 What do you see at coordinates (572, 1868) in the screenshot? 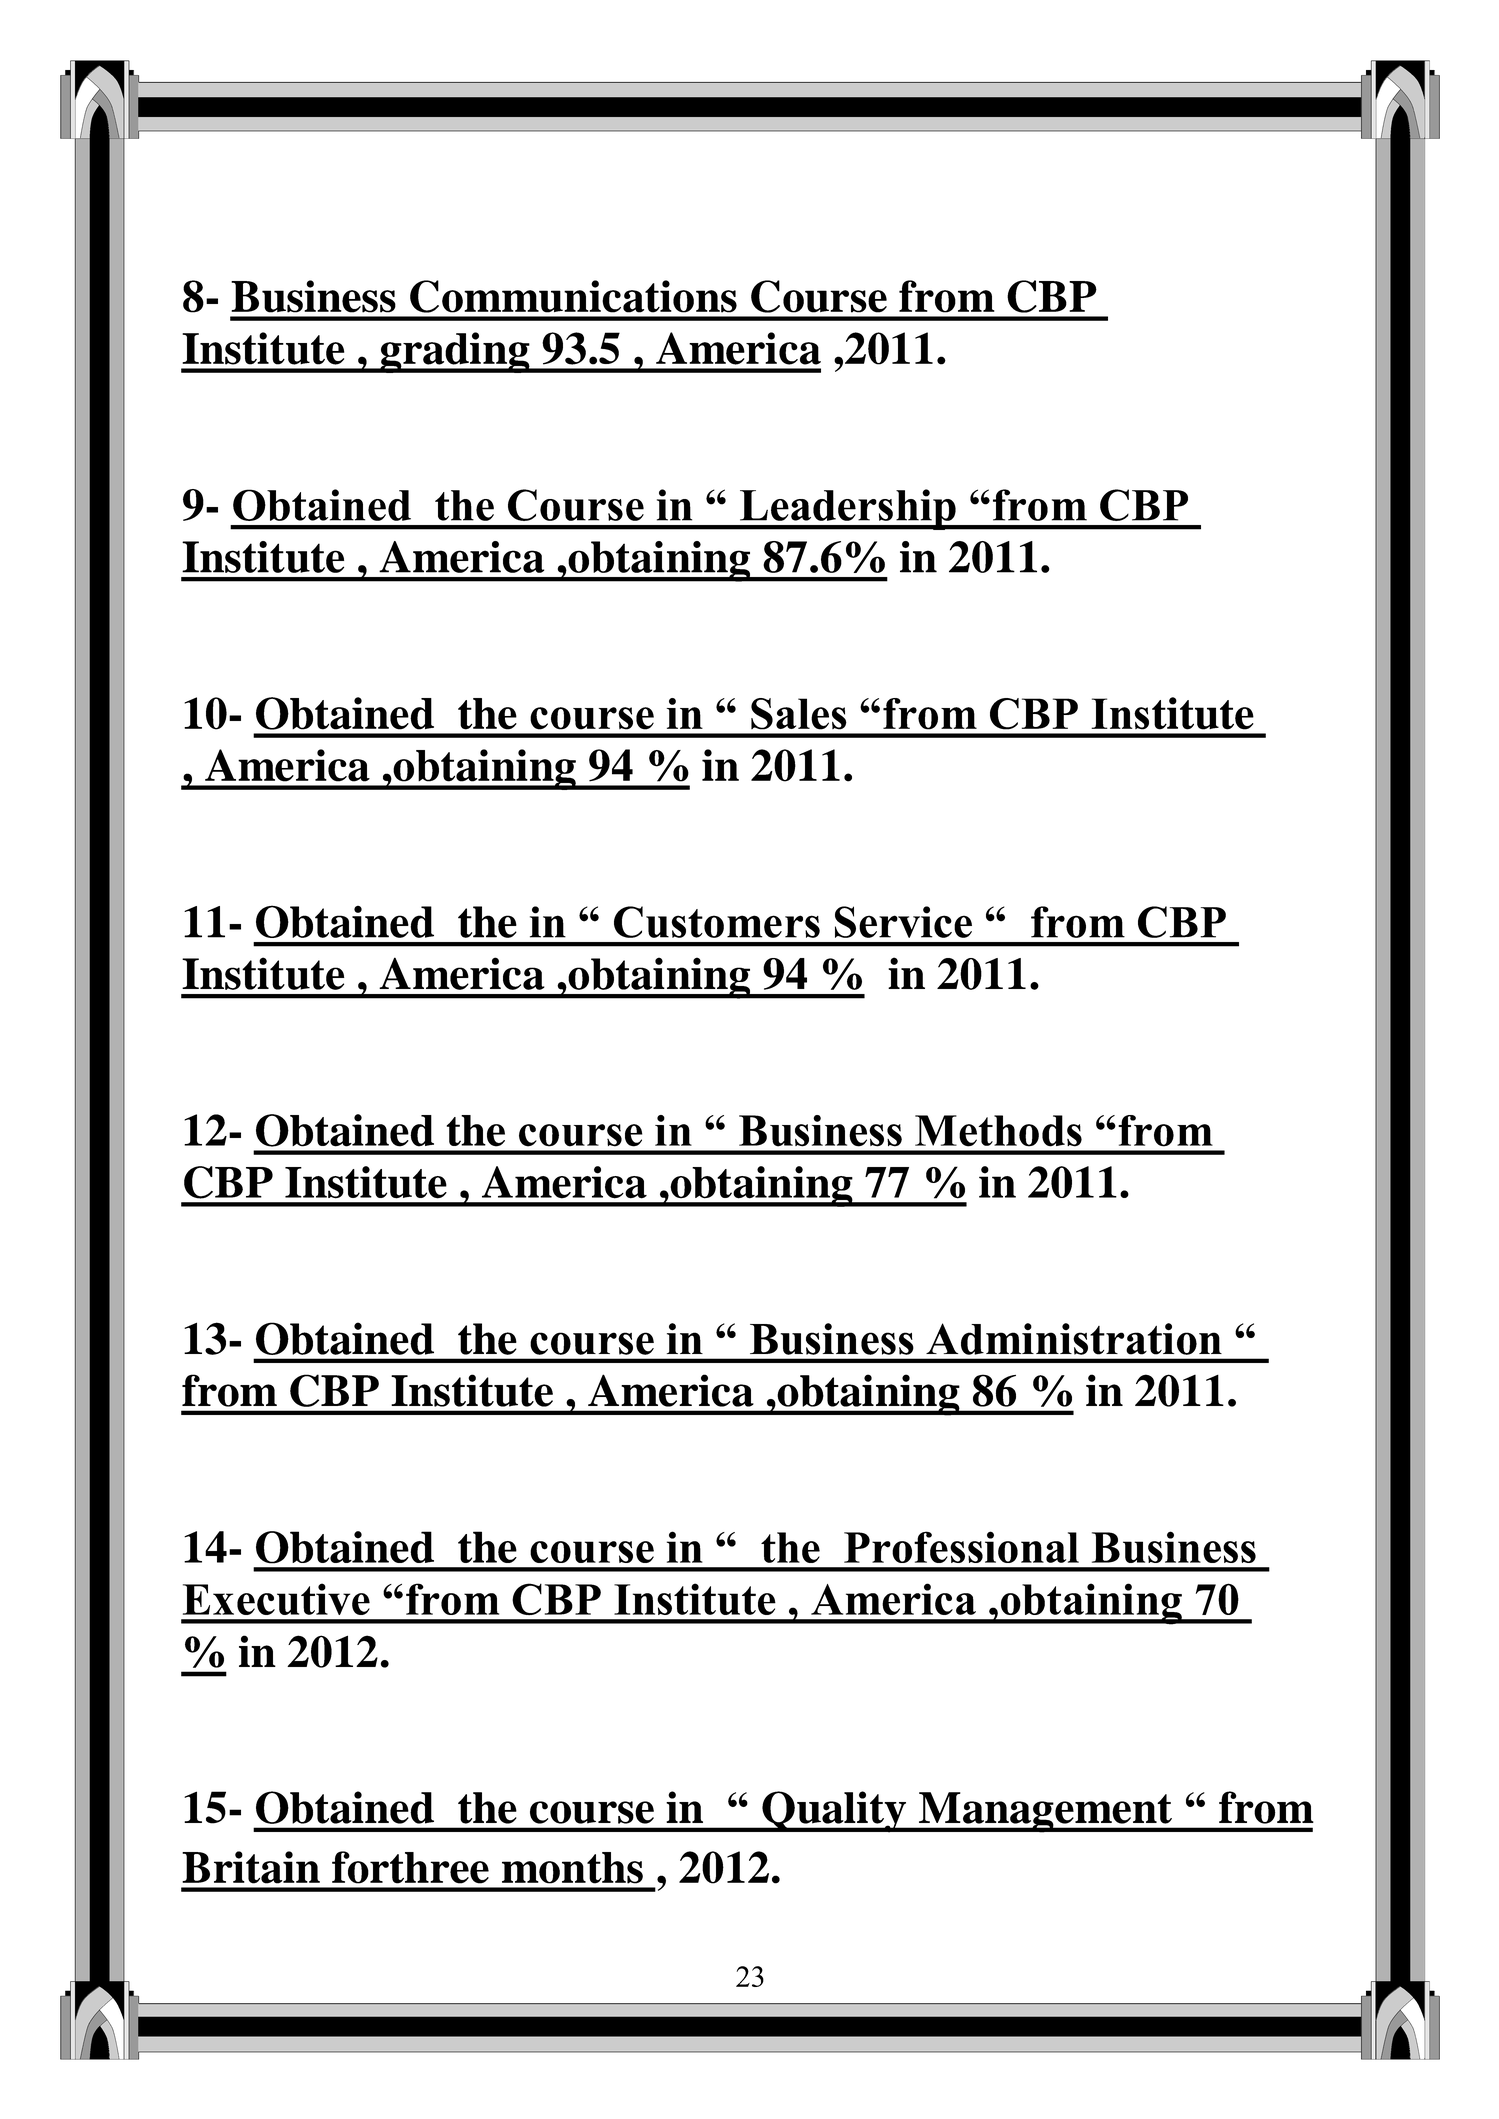
I see `months` at bounding box center [572, 1868].
